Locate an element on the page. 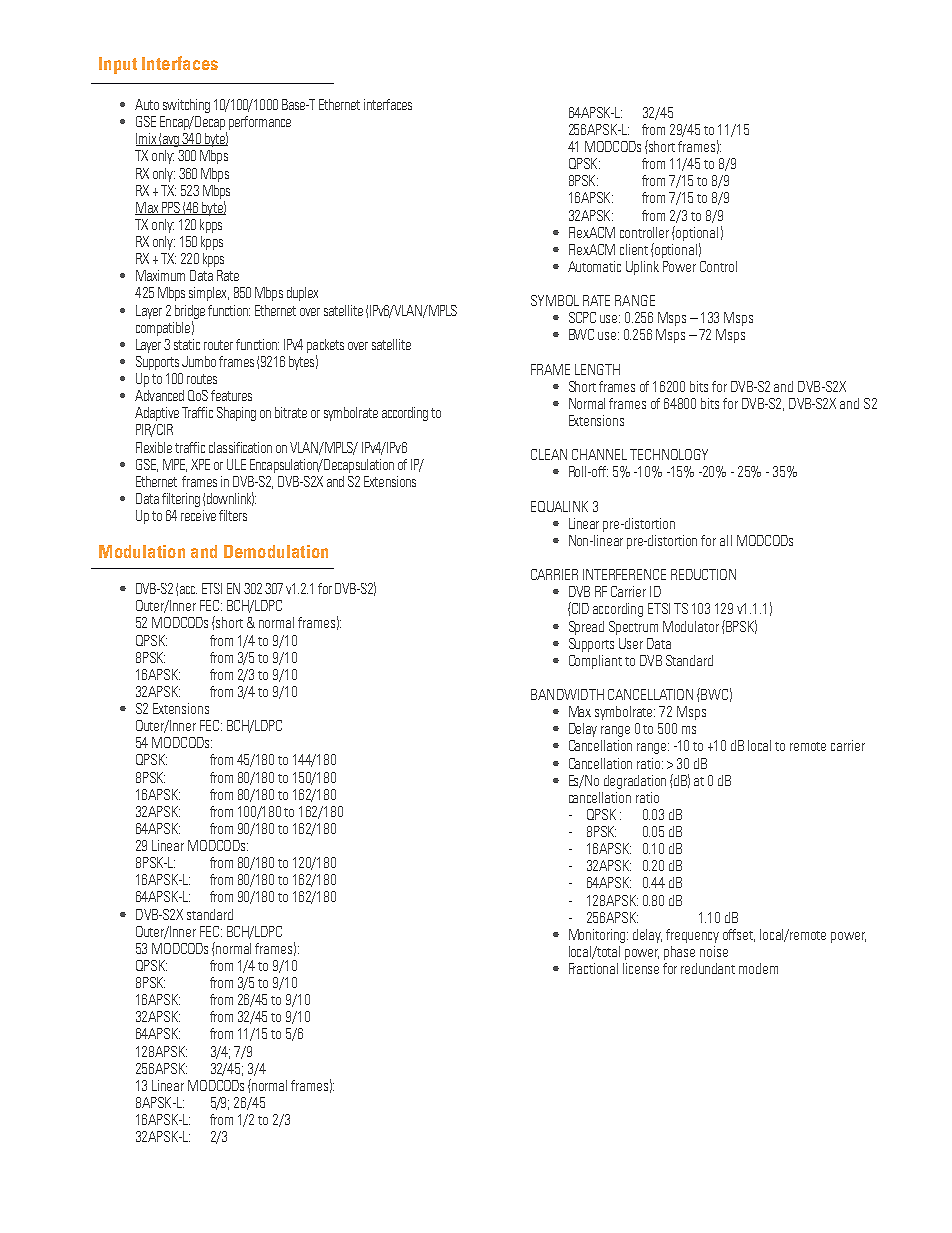 This document has width=952, height=1233. switching is located at coordinates (186, 106).
